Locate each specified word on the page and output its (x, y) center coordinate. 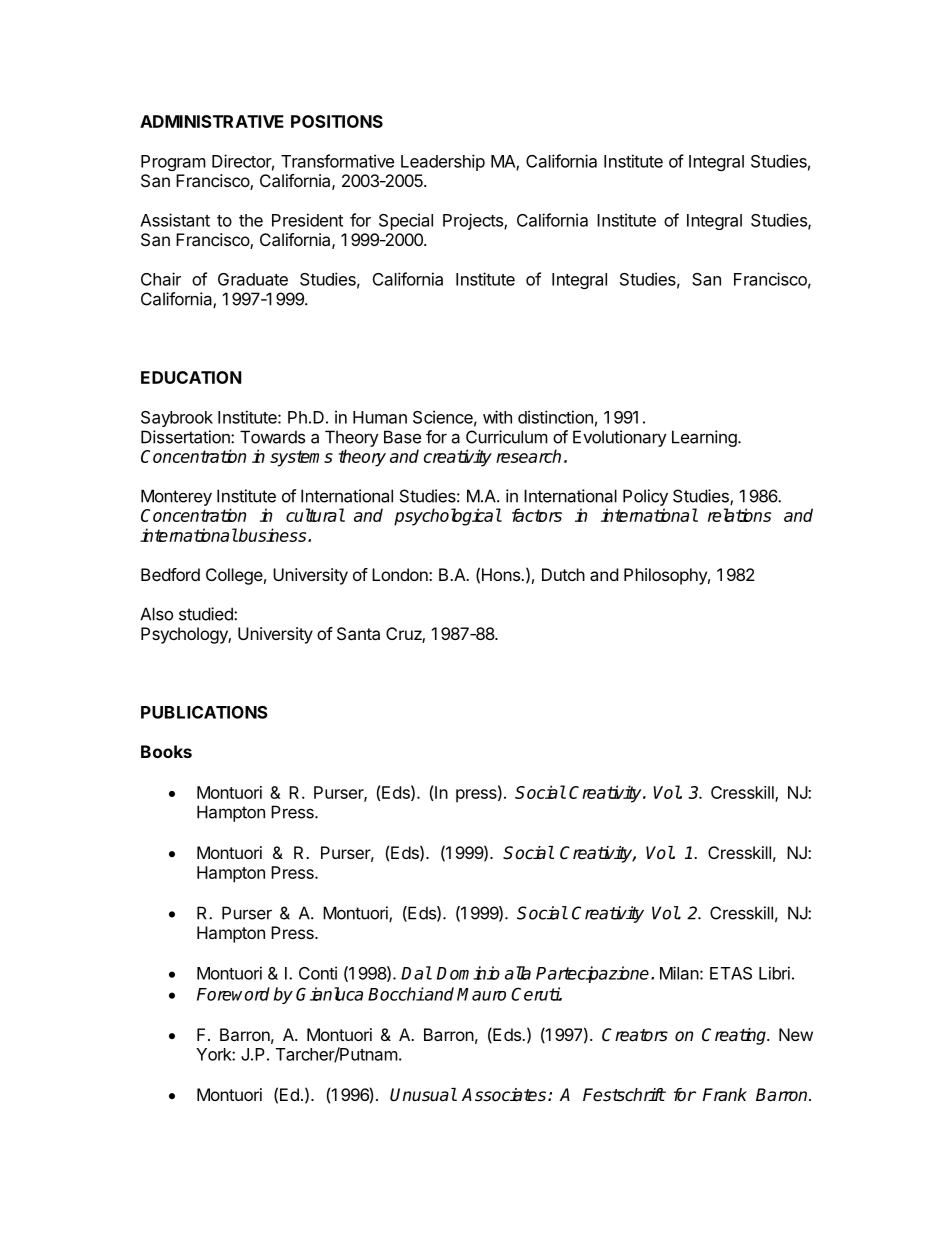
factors (537, 515)
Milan (679, 973)
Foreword (233, 994)
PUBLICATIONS (204, 712)
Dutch (563, 574)
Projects (474, 221)
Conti (318, 973)
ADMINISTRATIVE (212, 121)
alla (518, 973)
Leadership (443, 162)
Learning (705, 438)
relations (739, 515)
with (497, 417)
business (273, 535)
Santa (358, 633)
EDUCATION (191, 377)
